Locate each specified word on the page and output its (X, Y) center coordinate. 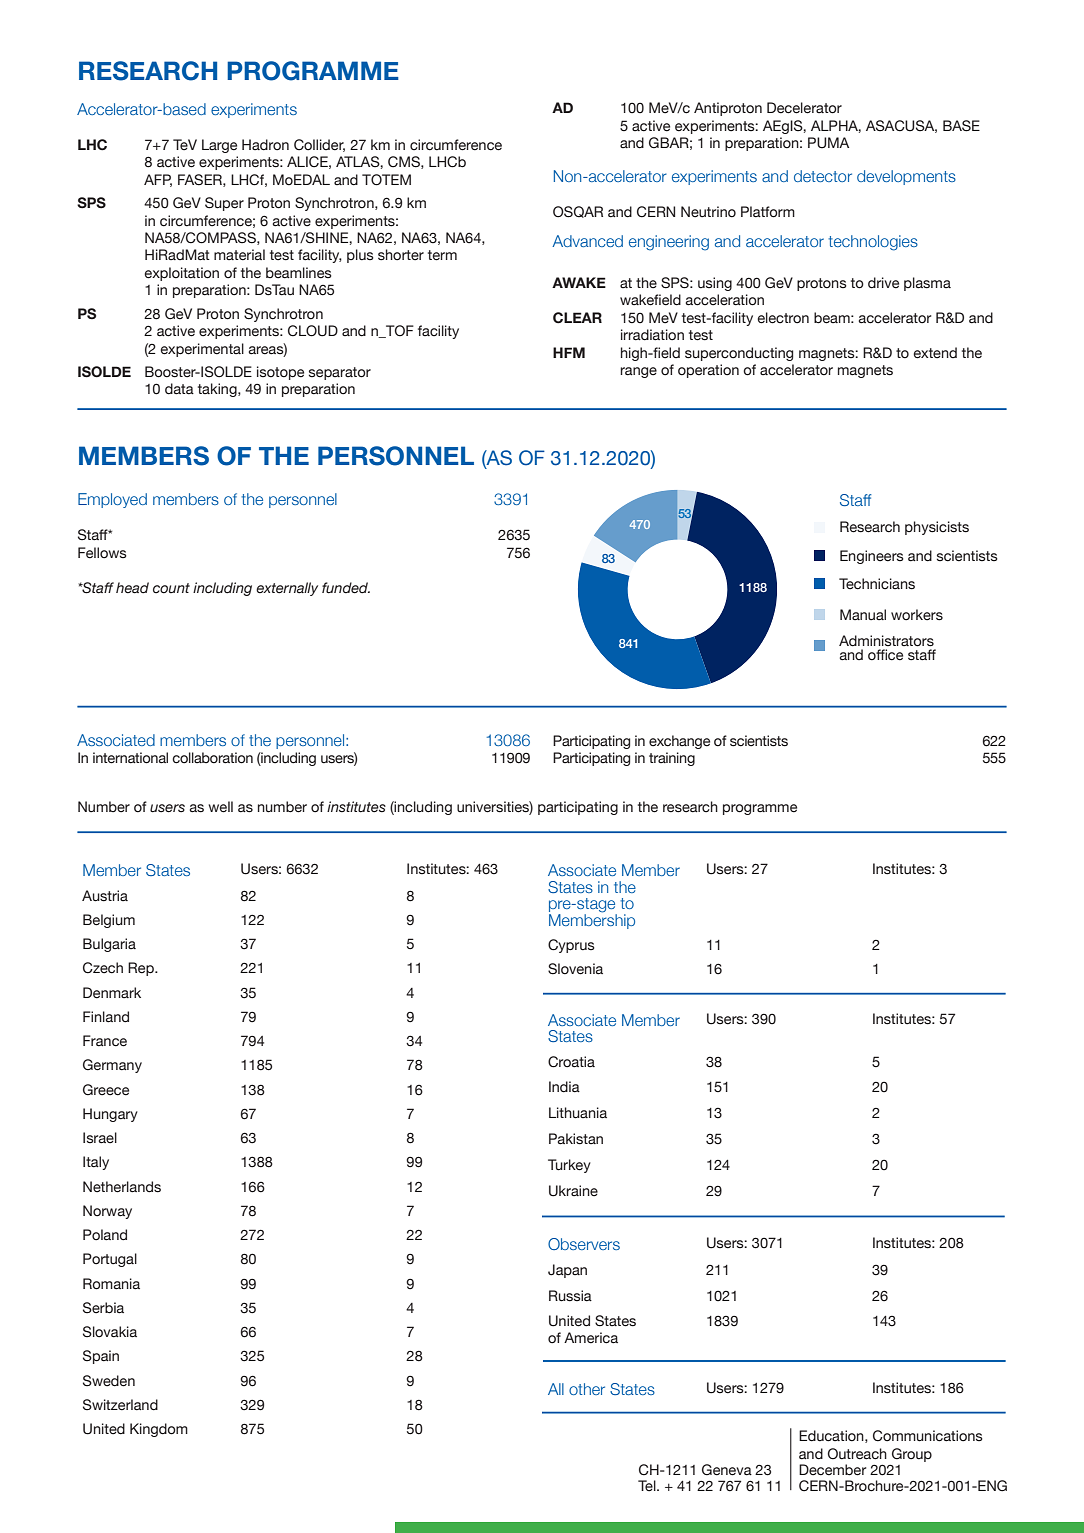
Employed (112, 500)
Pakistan (576, 1139)
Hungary (110, 1115)
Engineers (872, 557)
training (672, 759)
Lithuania (578, 1113)
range (638, 372)
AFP (158, 180)
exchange (679, 742)
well (221, 807)
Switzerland (120, 1405)
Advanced (587, 241)
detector (823, 176)
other (587, 1389)
